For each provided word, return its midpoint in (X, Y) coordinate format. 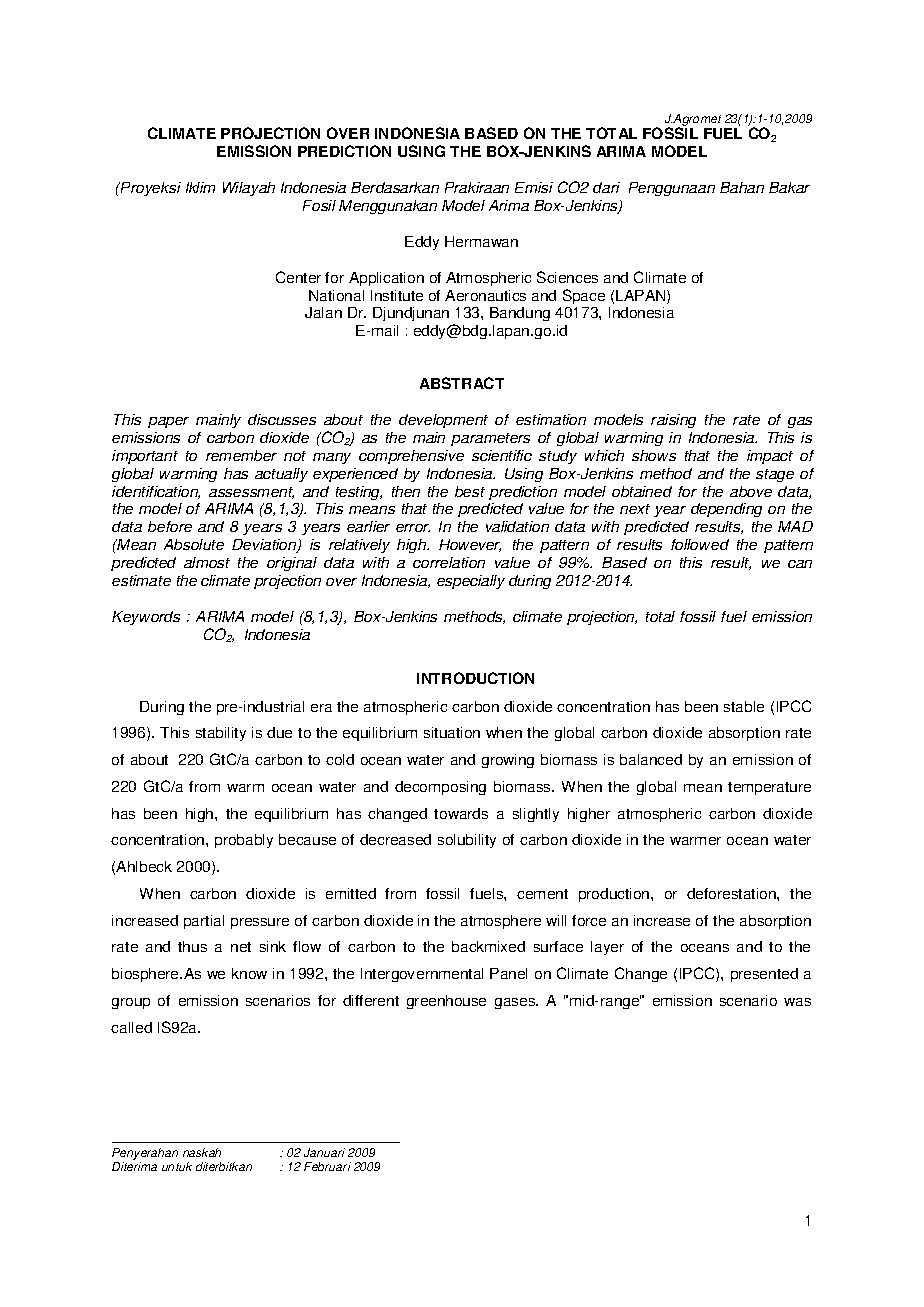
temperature (769, 788)
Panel (508, 973)
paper (168, 422)
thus (192, 946)
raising (673, 421)
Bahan (742, 187)
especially (471, 582)
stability (221, 734)
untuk (177, 1166)
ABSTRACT (462, 383)
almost (207, 562)
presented (764, 975)
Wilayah (249, 189)
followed (700, 544)
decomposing (440, 788)
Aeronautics (485, 295)
